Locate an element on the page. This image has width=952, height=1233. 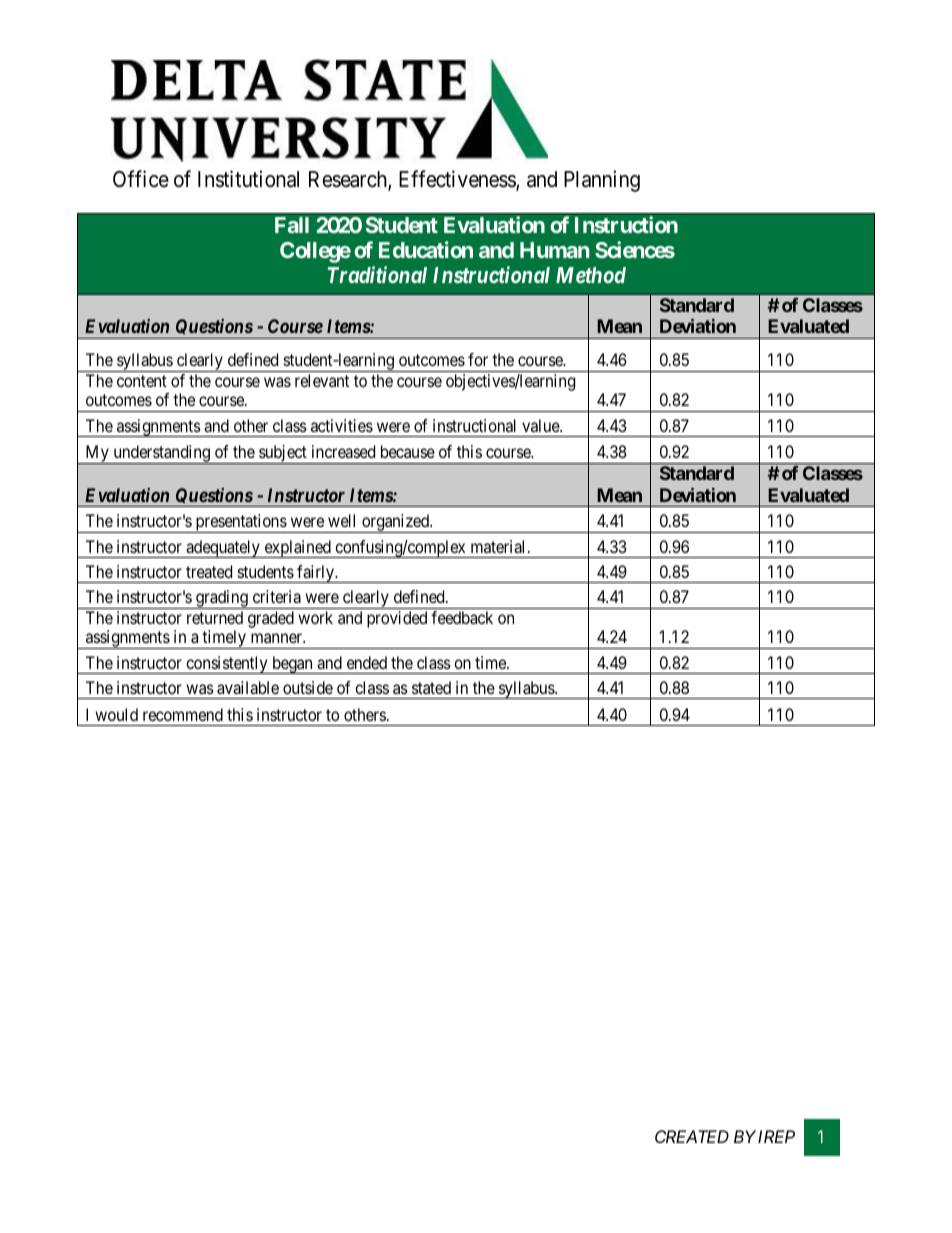
because is located at coordinates (408, 451).
